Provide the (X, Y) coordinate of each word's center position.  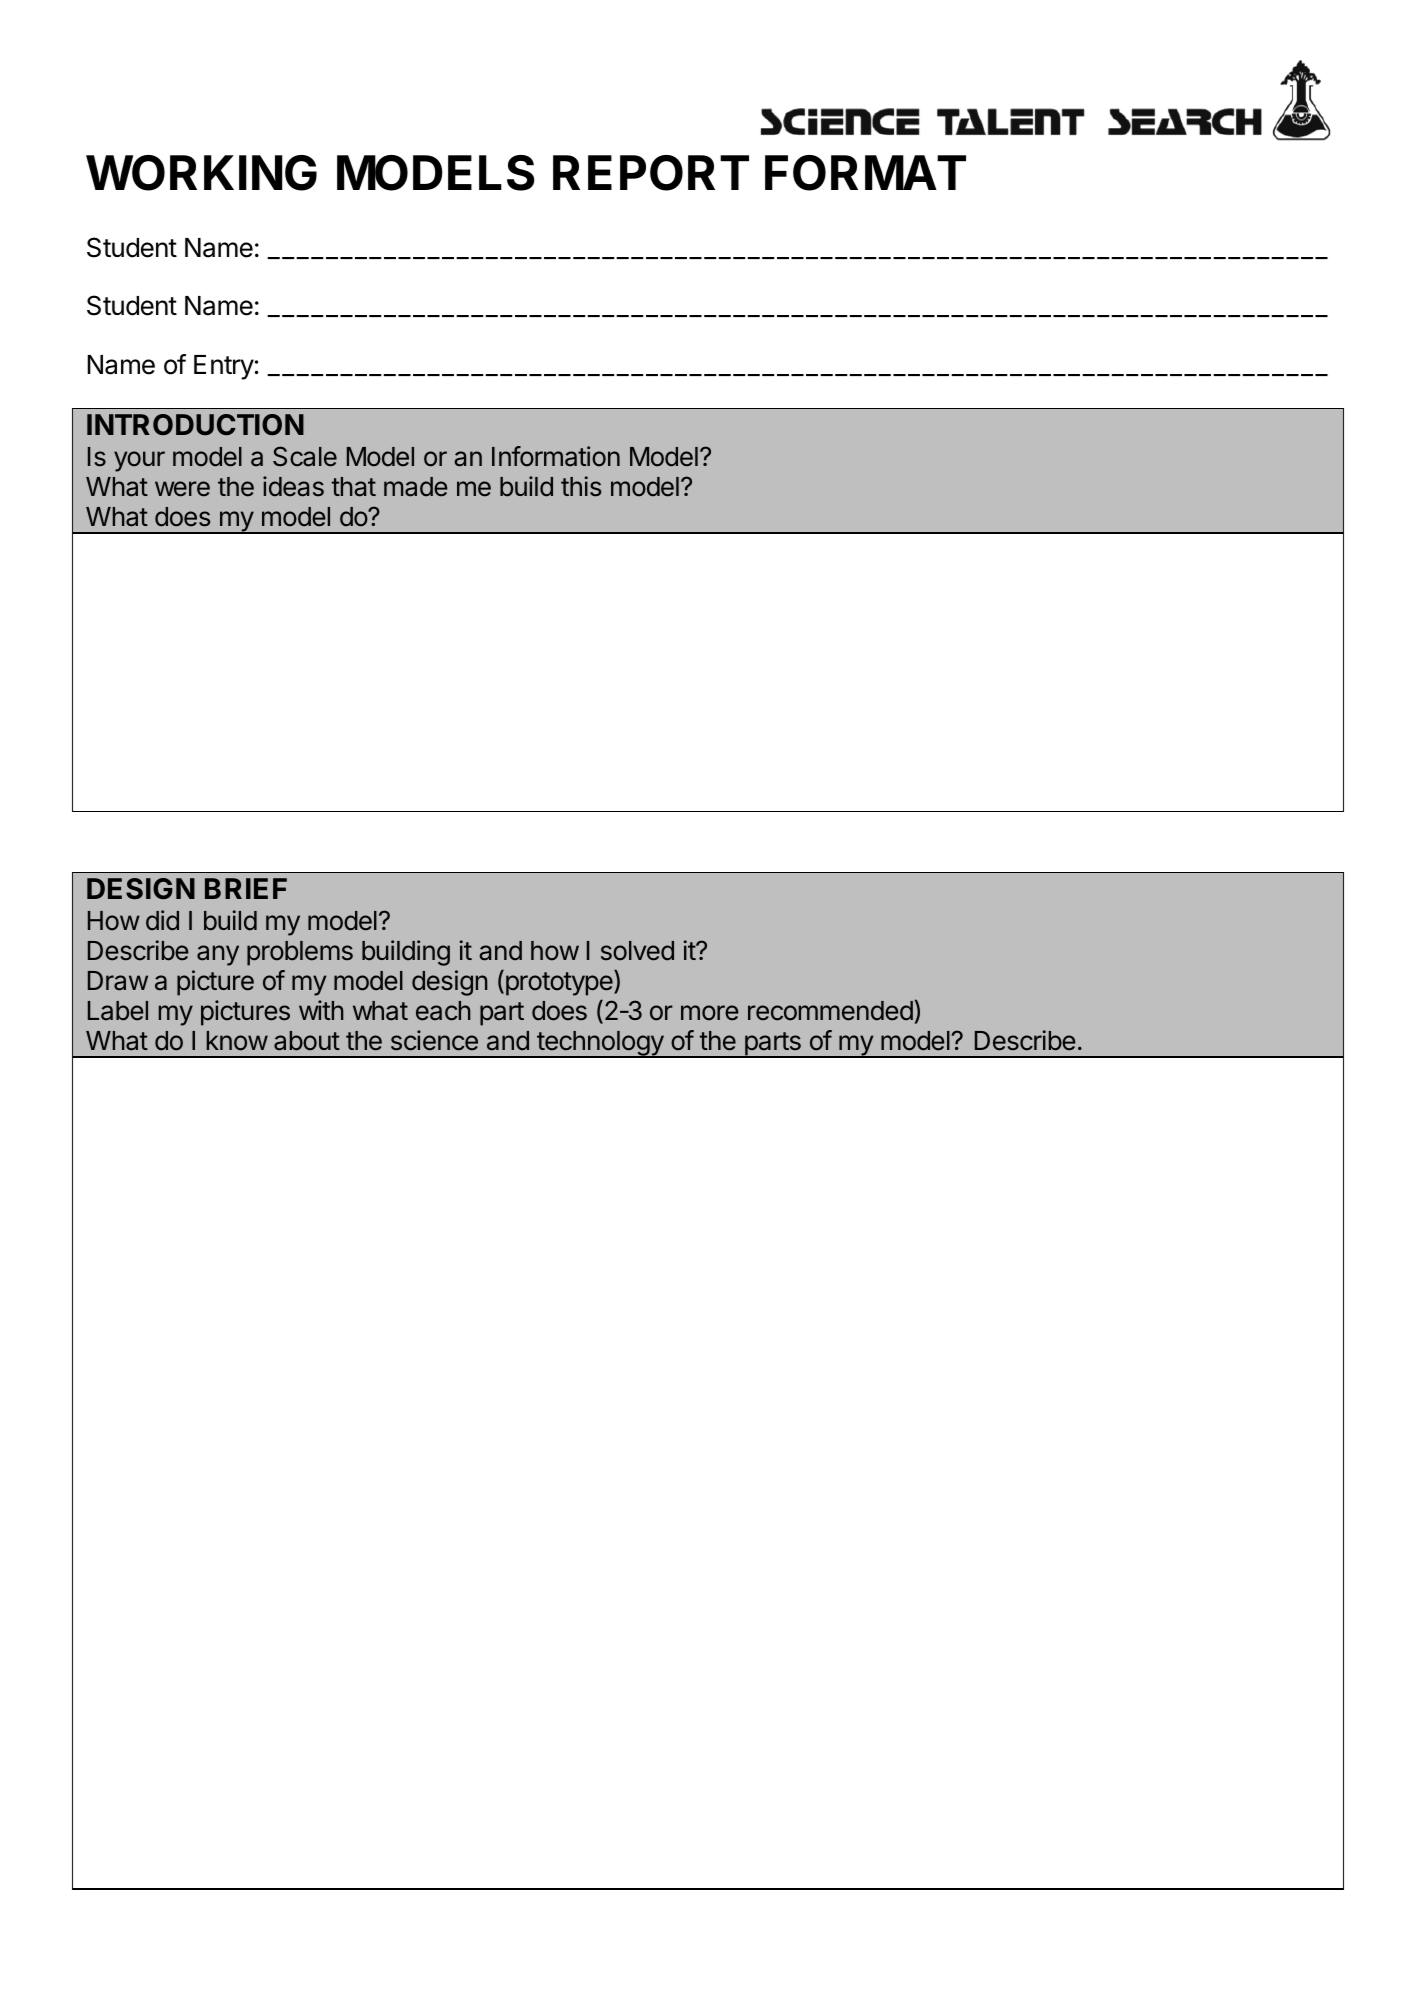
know (237, 1041)
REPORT (651, 173)
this (581, 486)
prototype (559, 983)
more (710, 1013)
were (182, 489)
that (354, 487)
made (416, 487)
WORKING (201, 173)
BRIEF (246, 888)
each (443, 1011)
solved (637, 951)
